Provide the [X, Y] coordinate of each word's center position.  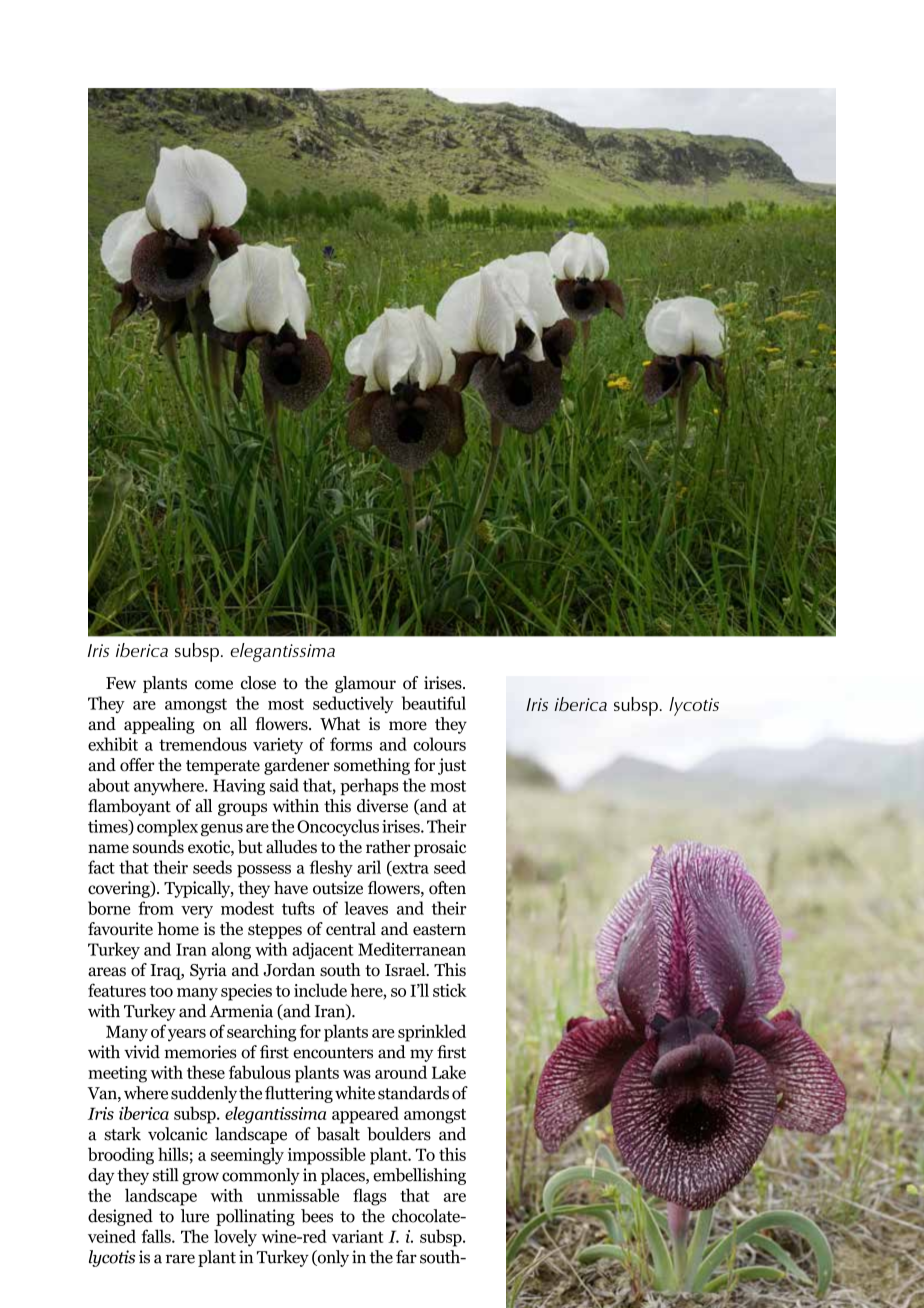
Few [121, 683]
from [156, 908]
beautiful [434, 703]
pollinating [255, 1217]
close [258, 683]
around [401, 1072]
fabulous [260, 1072]
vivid [142, 1052]
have [291, 888]
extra [409, 868]
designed [120, 1217]
